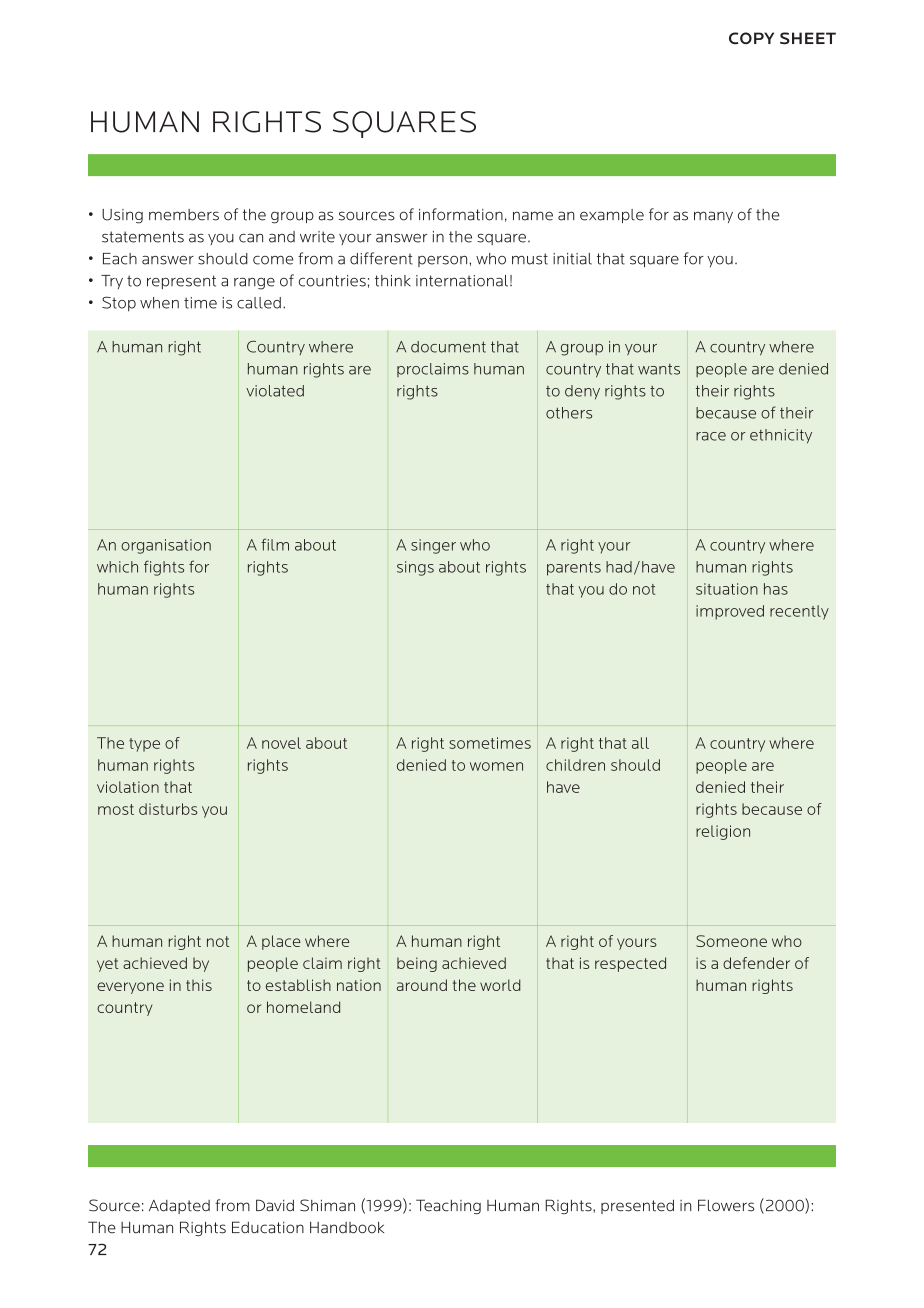 The width and height of the document is (924, 1308). What do you see at coordinates (179, 1207) in the document?
I see `Adapted` at bounding box center [179, 1207].
